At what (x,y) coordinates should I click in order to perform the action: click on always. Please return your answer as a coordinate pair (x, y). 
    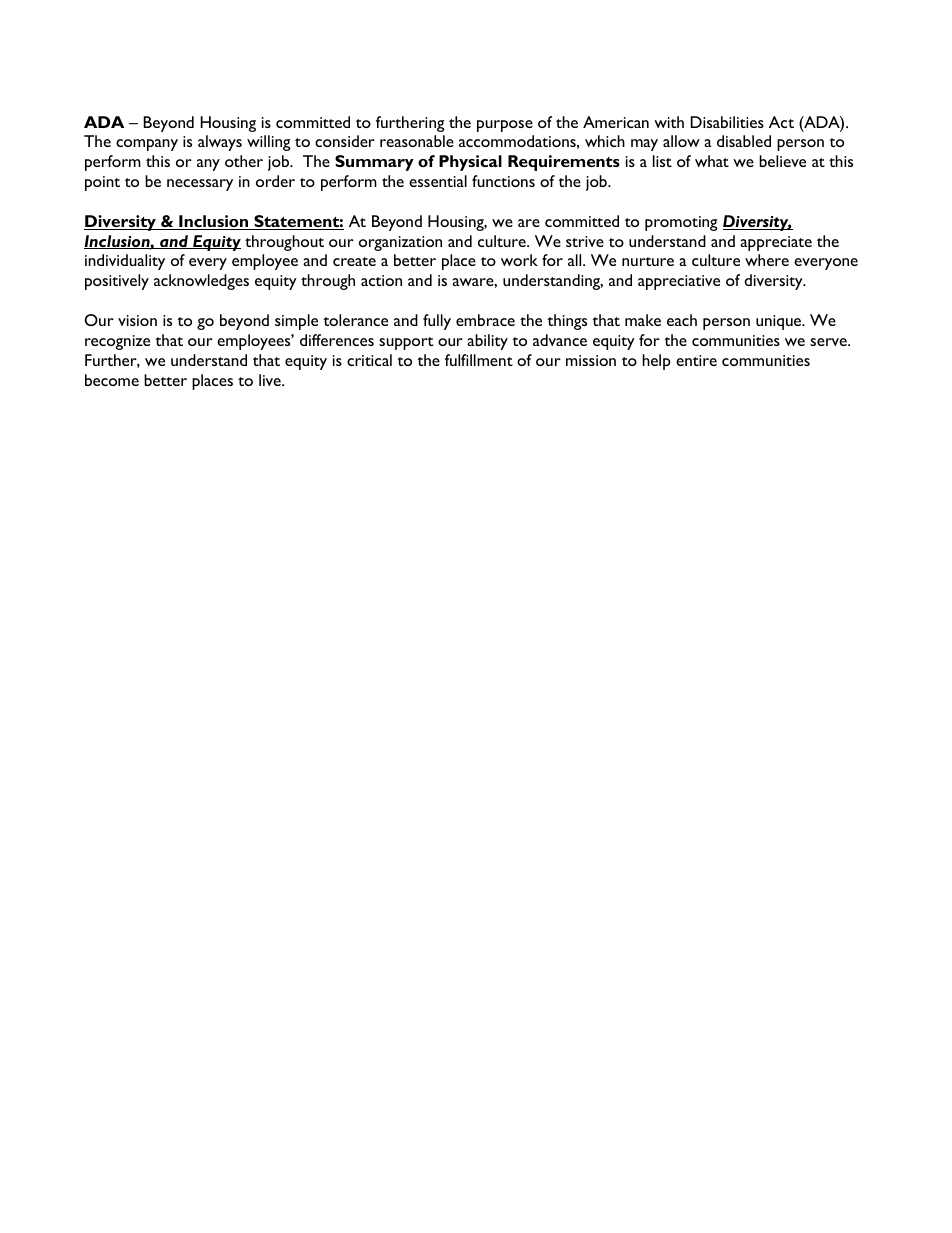
    Looking at the image, I should click on (220, 143).
